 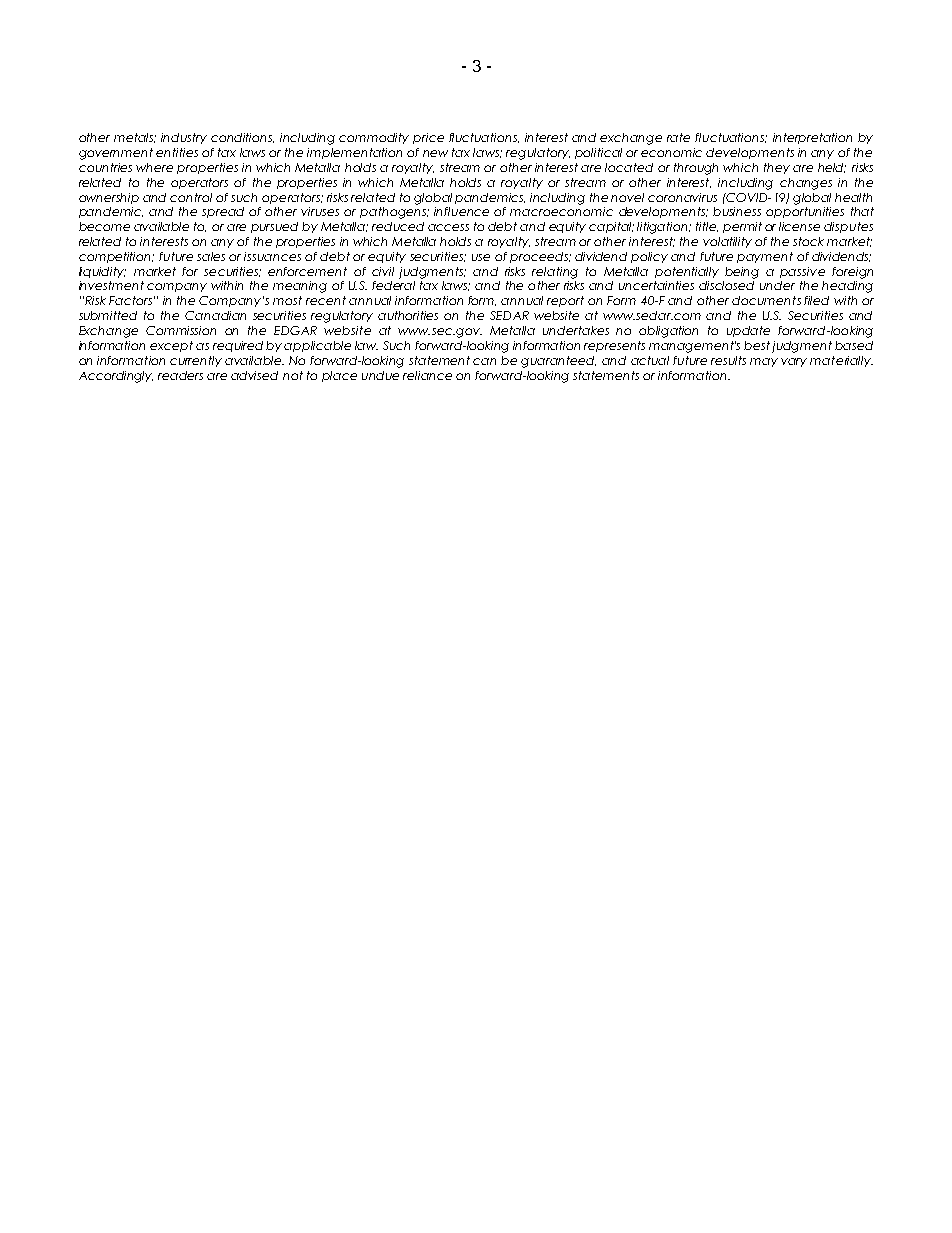 I want to click on price, so click(x=428, y=138).
